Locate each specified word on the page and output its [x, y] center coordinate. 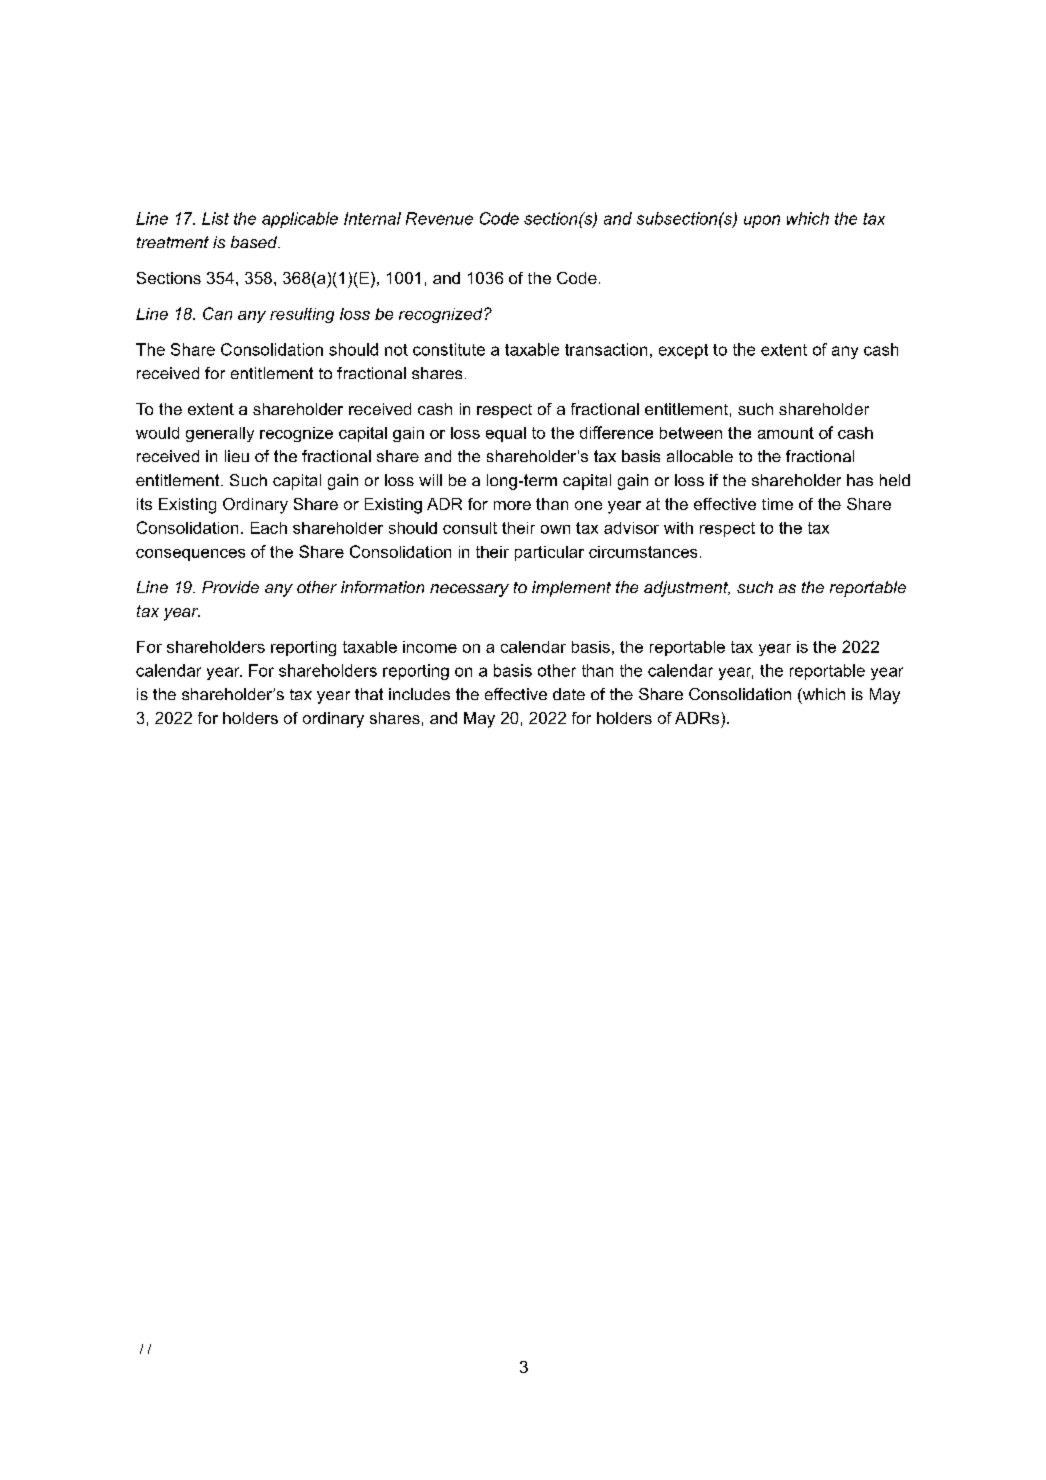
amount [786, 433]
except [683, 351]
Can [217, 313]
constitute [449, 349]
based [255, 242]
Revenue [439, 218]
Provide [230, 587]
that [369, 694]
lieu [237, 456]
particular [549, 553]
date [569, 694]
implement [571, 589]
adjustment [687, 589]
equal [506, 434]
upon [762, 221]
